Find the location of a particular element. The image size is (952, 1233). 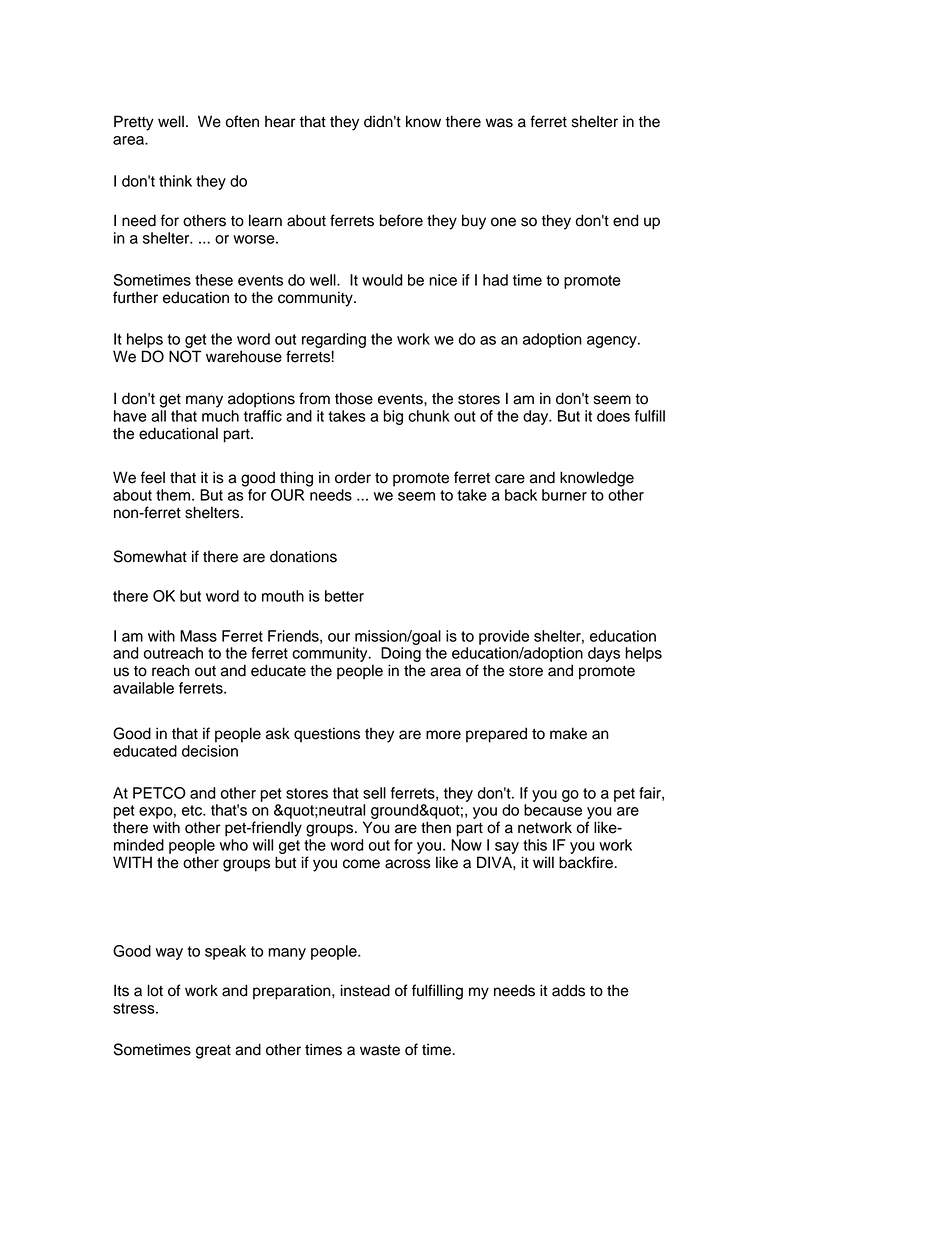

NOT is located at coordinates (185, 356).
